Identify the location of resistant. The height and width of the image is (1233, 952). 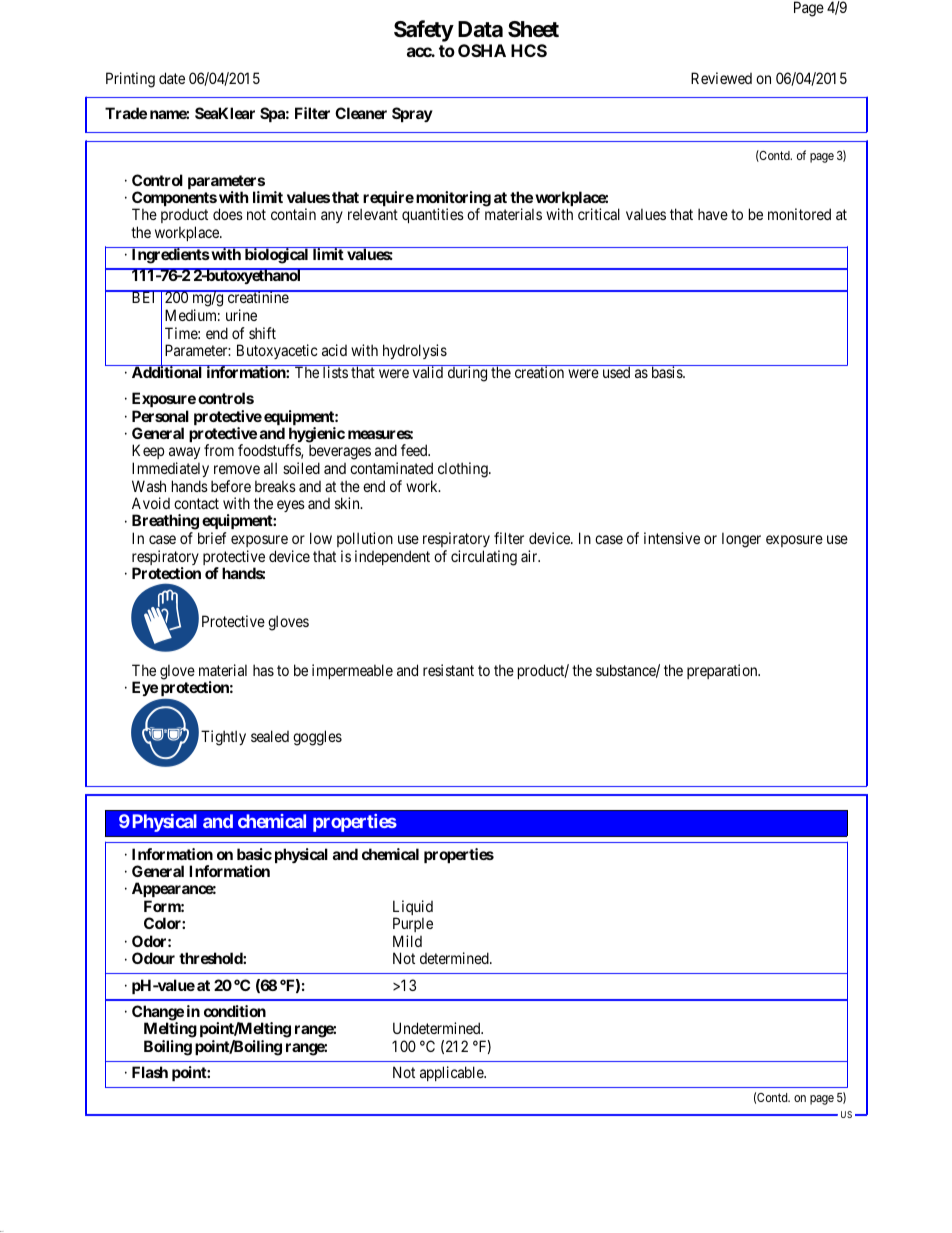
(448, 670).
